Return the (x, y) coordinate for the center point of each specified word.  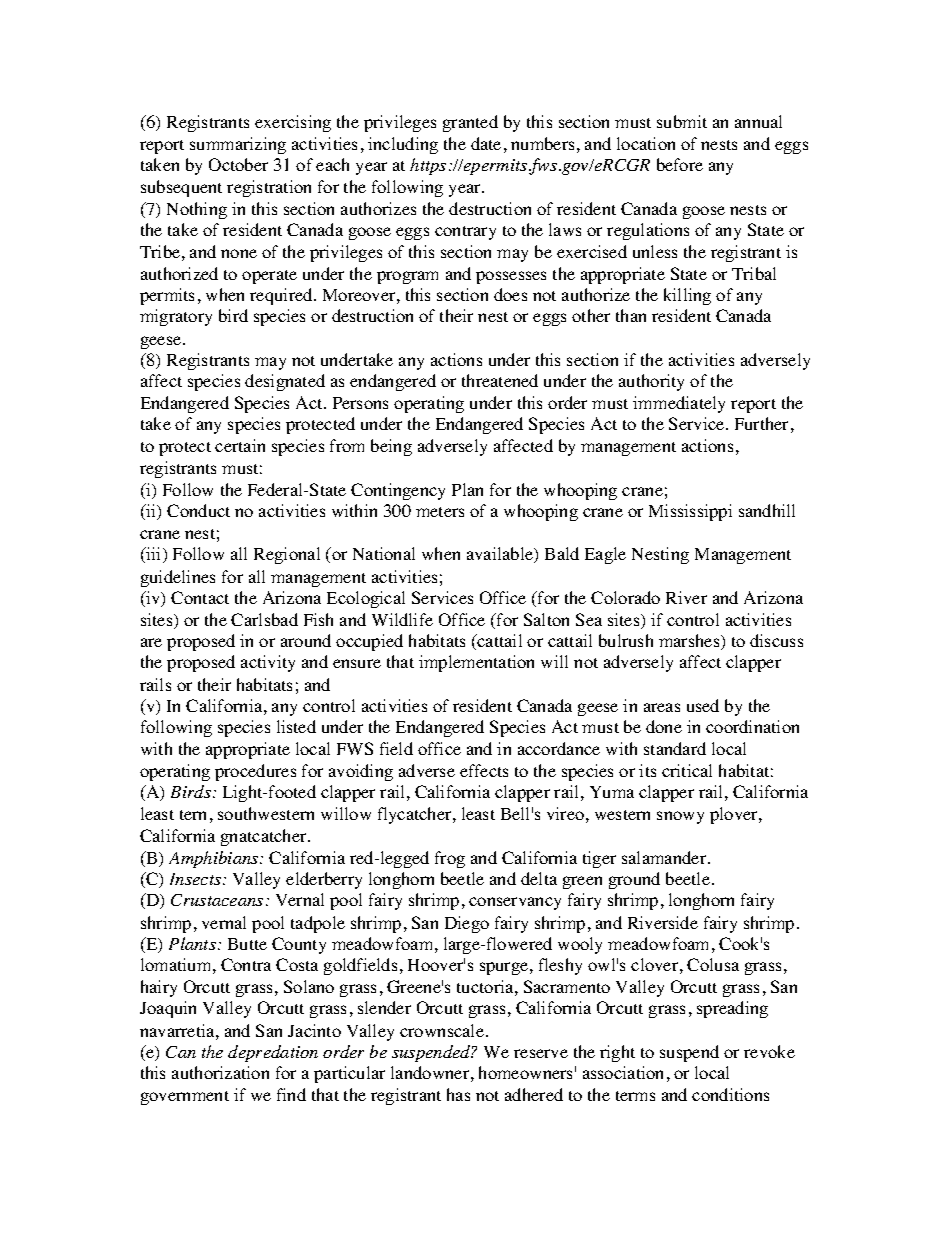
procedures (255, 772)
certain (240, 445)
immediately (679, 404)
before (680, 164)
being (391, 447)
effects (484, 770)
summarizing (238, 145)
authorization (220, 1072)
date (486, 143)
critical (687, 770)
